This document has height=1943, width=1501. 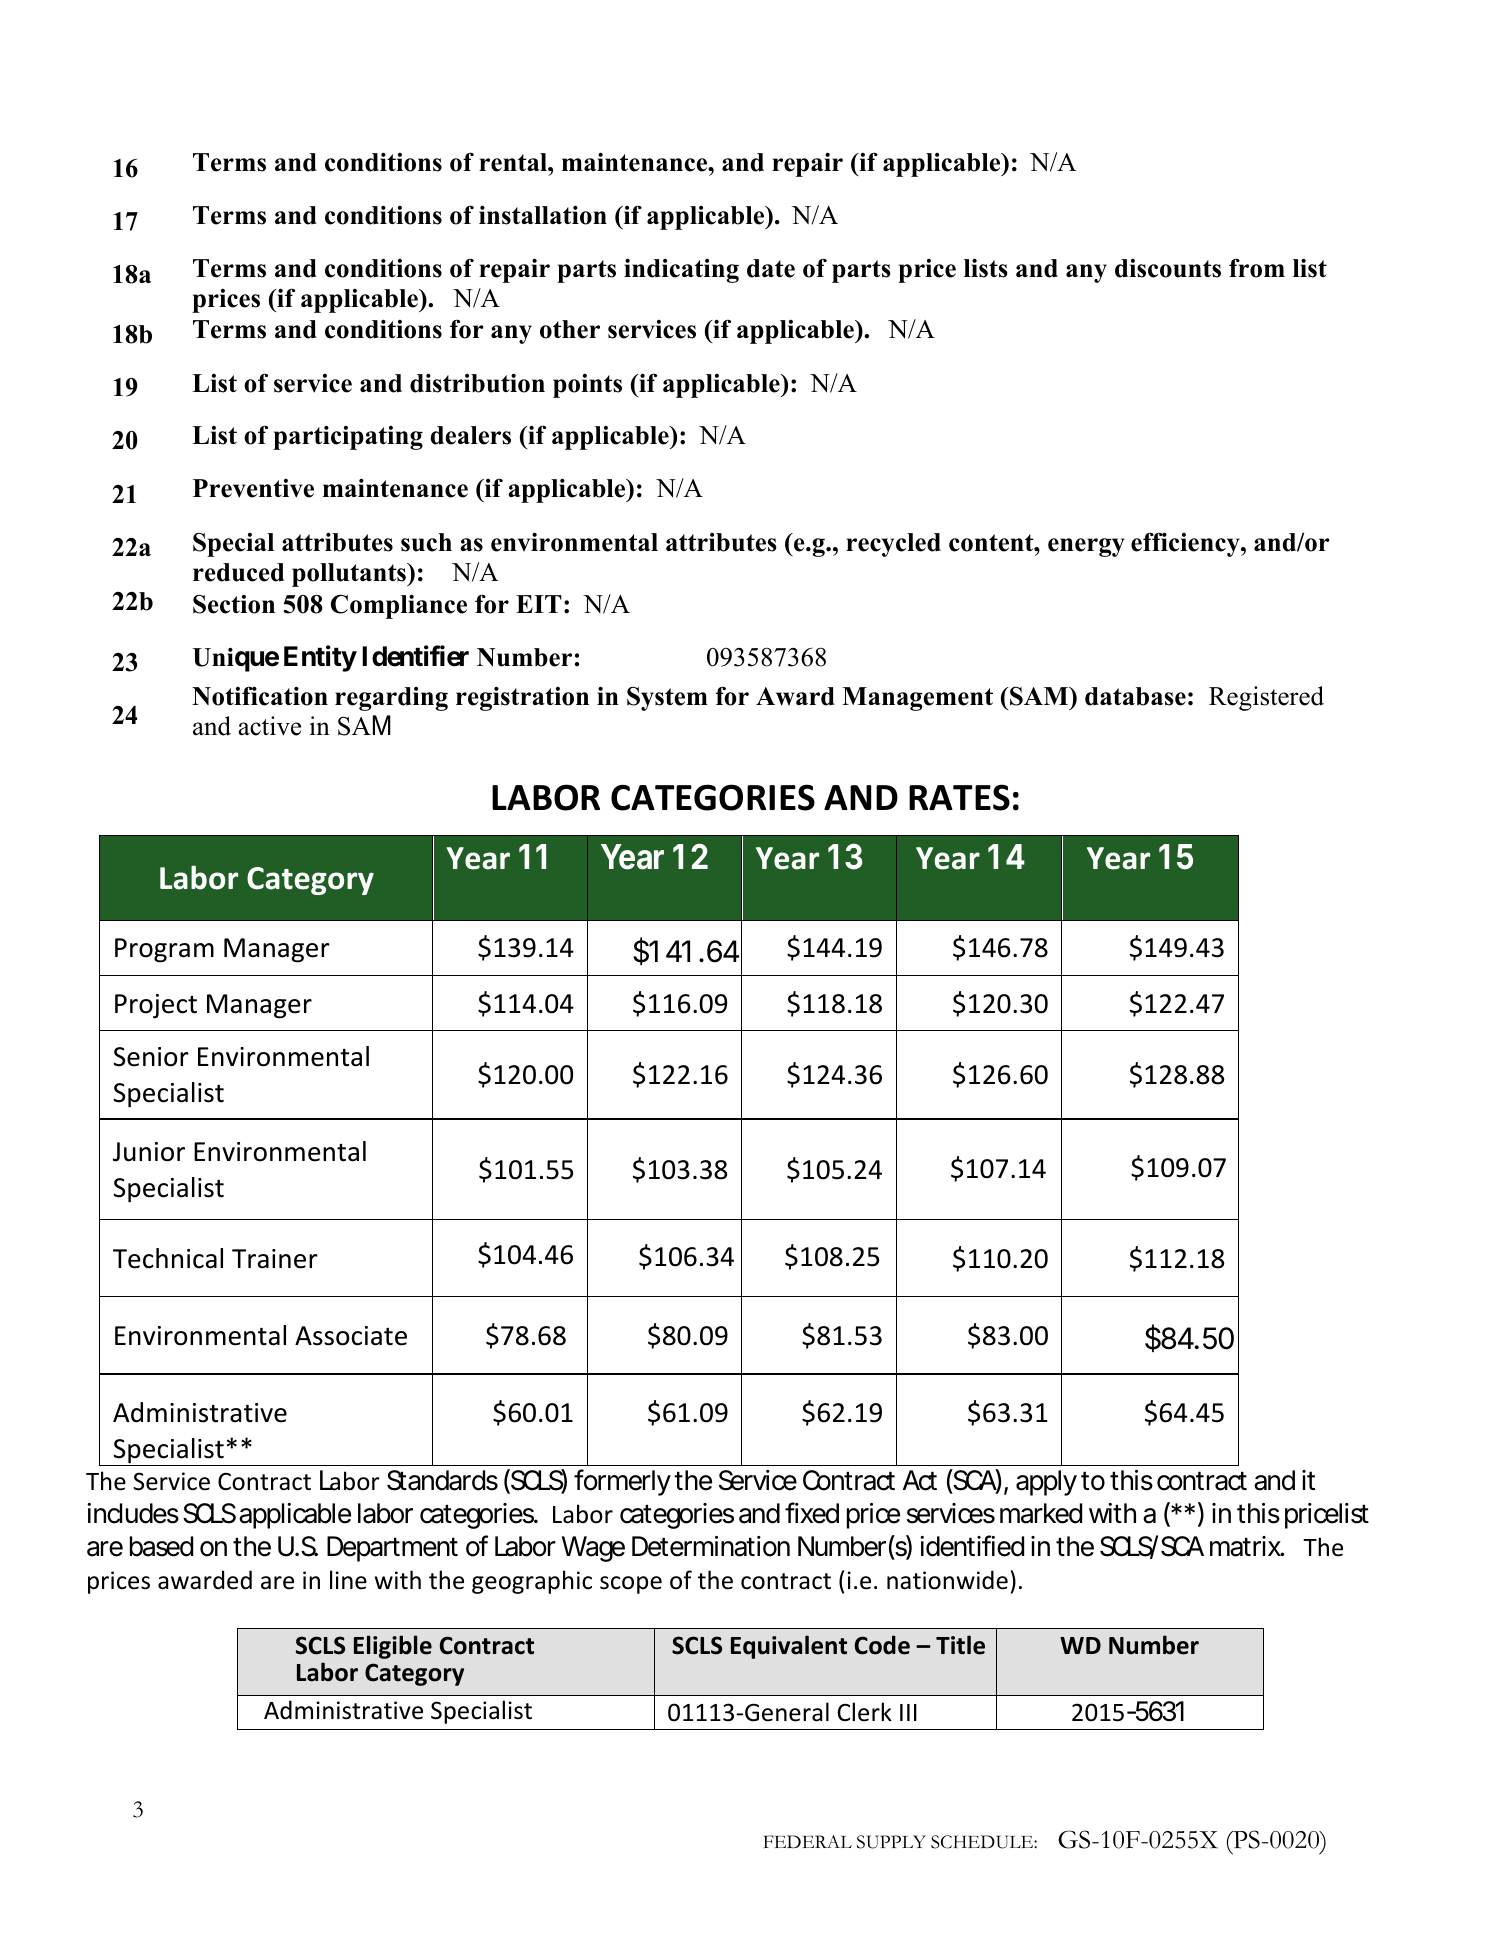 I want to click on active, so click(x=269, y=726).
